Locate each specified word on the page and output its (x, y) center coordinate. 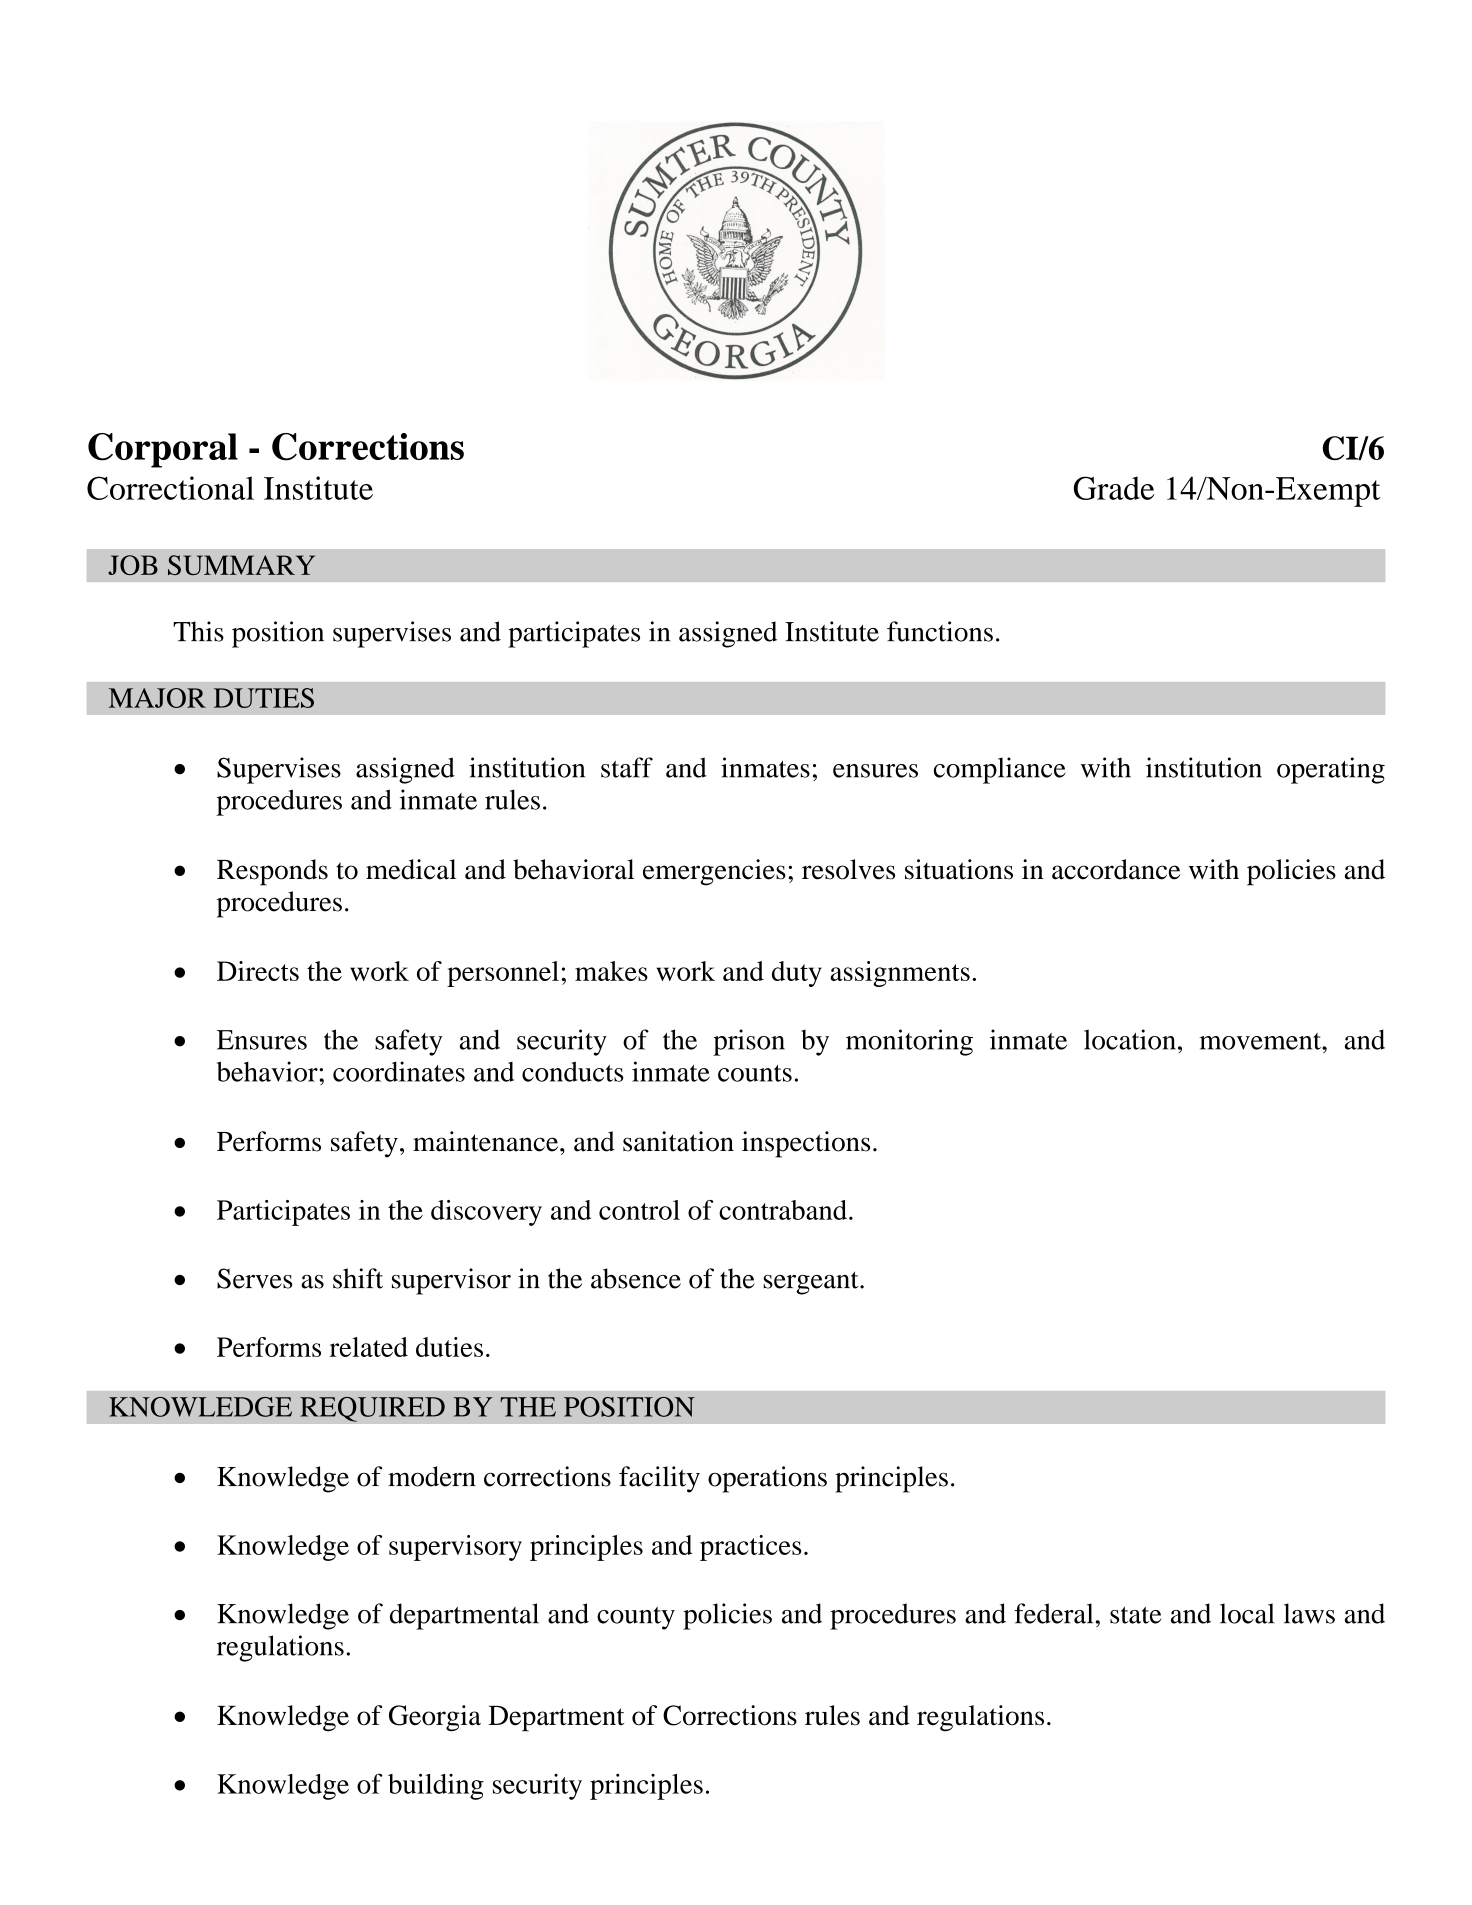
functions (940, 631)
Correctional (170, 488)
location (1130, 1039)
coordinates (399, 1071)
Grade (1114, 488)
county (636, 1618)
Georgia (435, 1718)
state (1135, 1615)
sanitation (678, 1141)
